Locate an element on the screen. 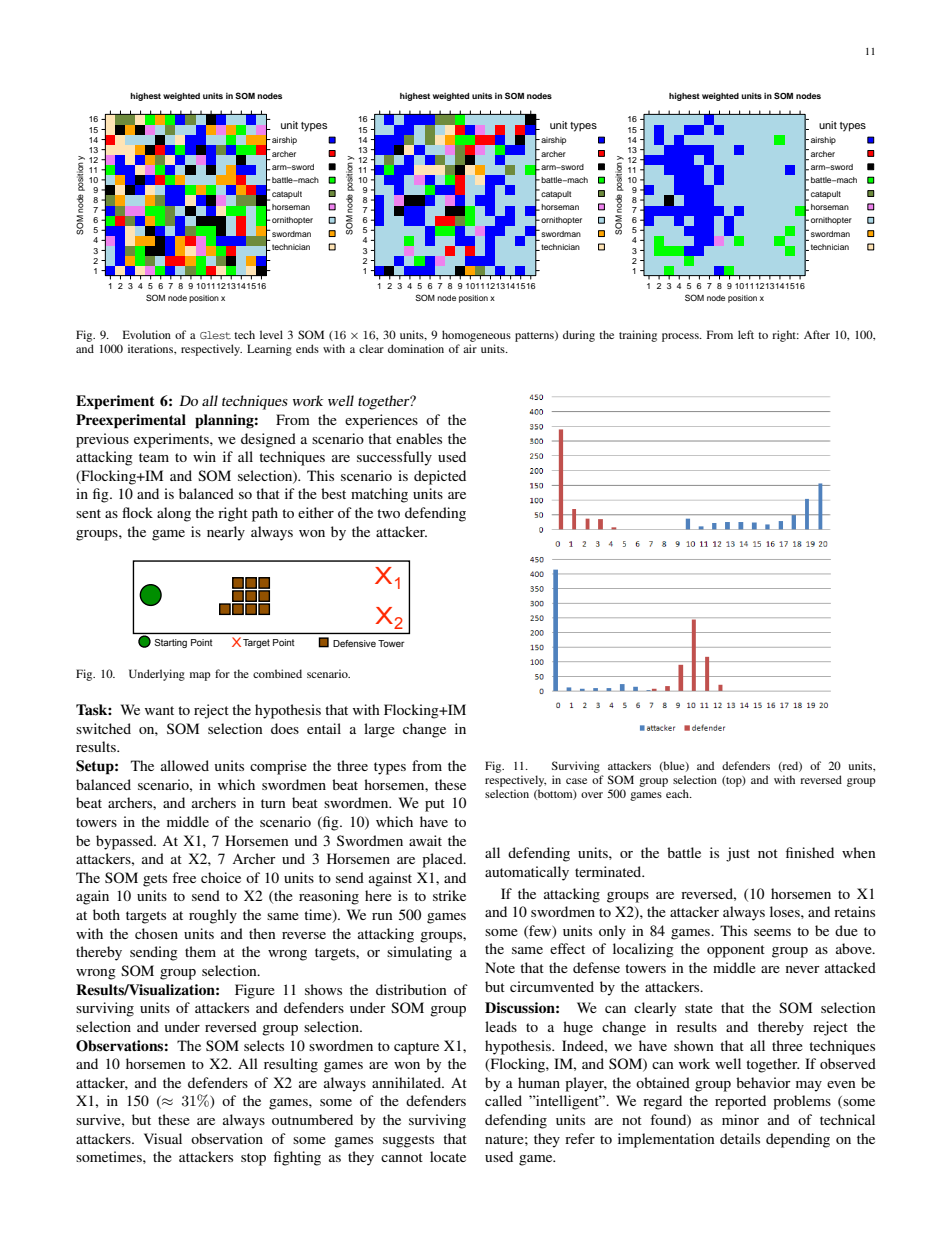 The width and height of the screenshot is (952, 1233). stop is located at coordinates (253, 1159).
